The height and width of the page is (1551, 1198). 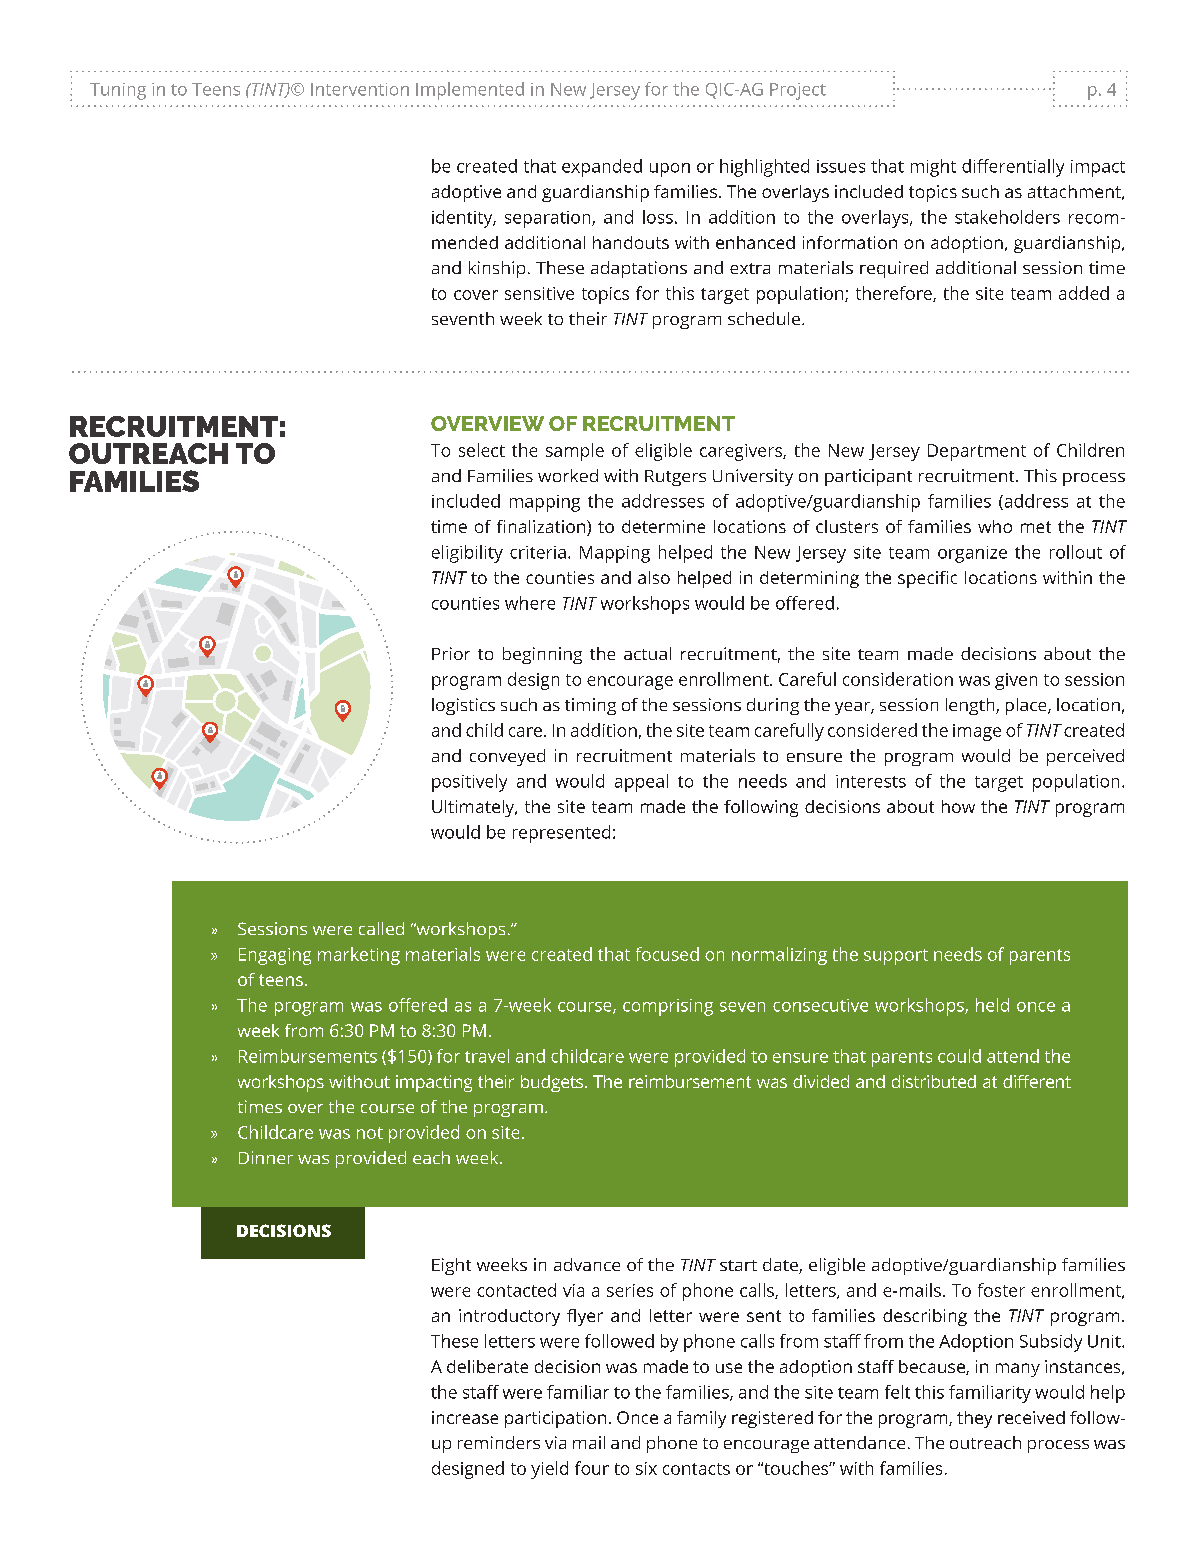 What do you see at coordinates (641, 783) in the page?
I see `appeal` at bounding box center [641, 783].
